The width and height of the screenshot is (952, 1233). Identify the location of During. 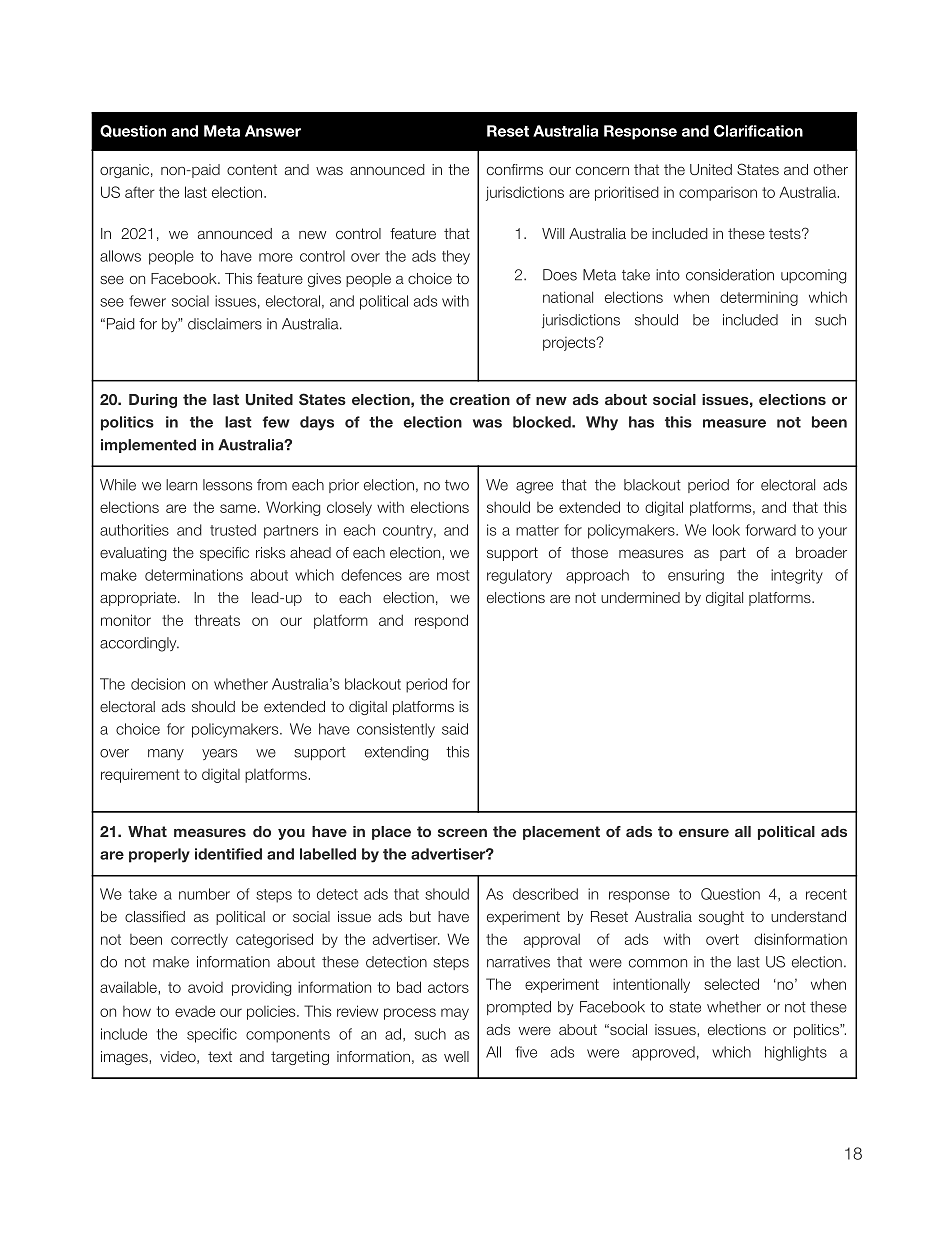
(153, 401).
